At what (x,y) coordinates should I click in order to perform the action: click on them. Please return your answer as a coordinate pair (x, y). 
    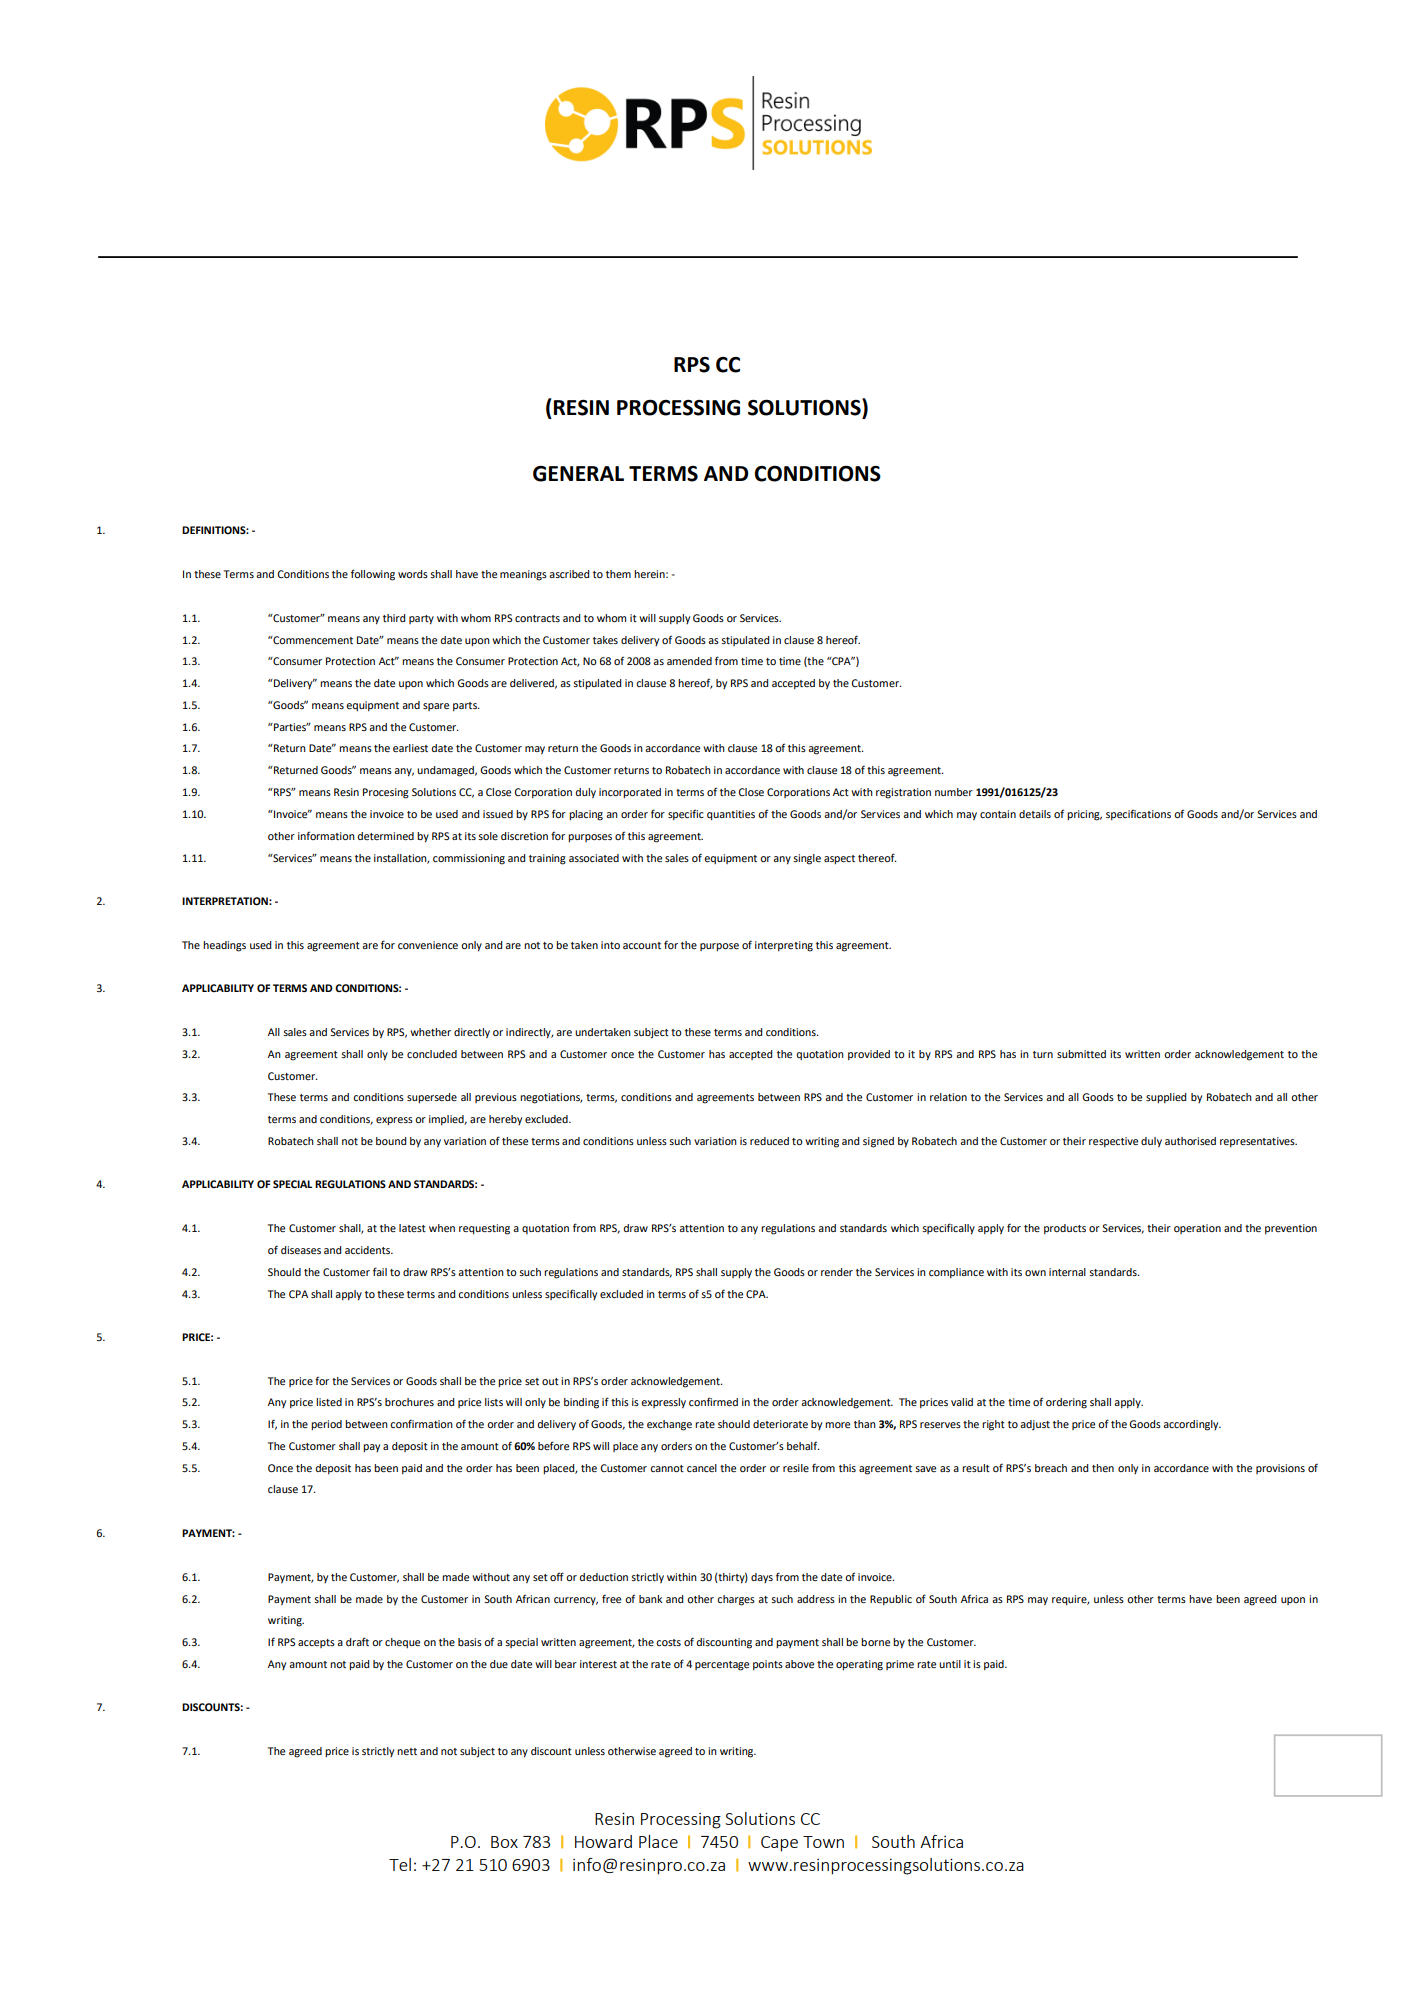
    Looking at the image, I should click on (618, 574).
